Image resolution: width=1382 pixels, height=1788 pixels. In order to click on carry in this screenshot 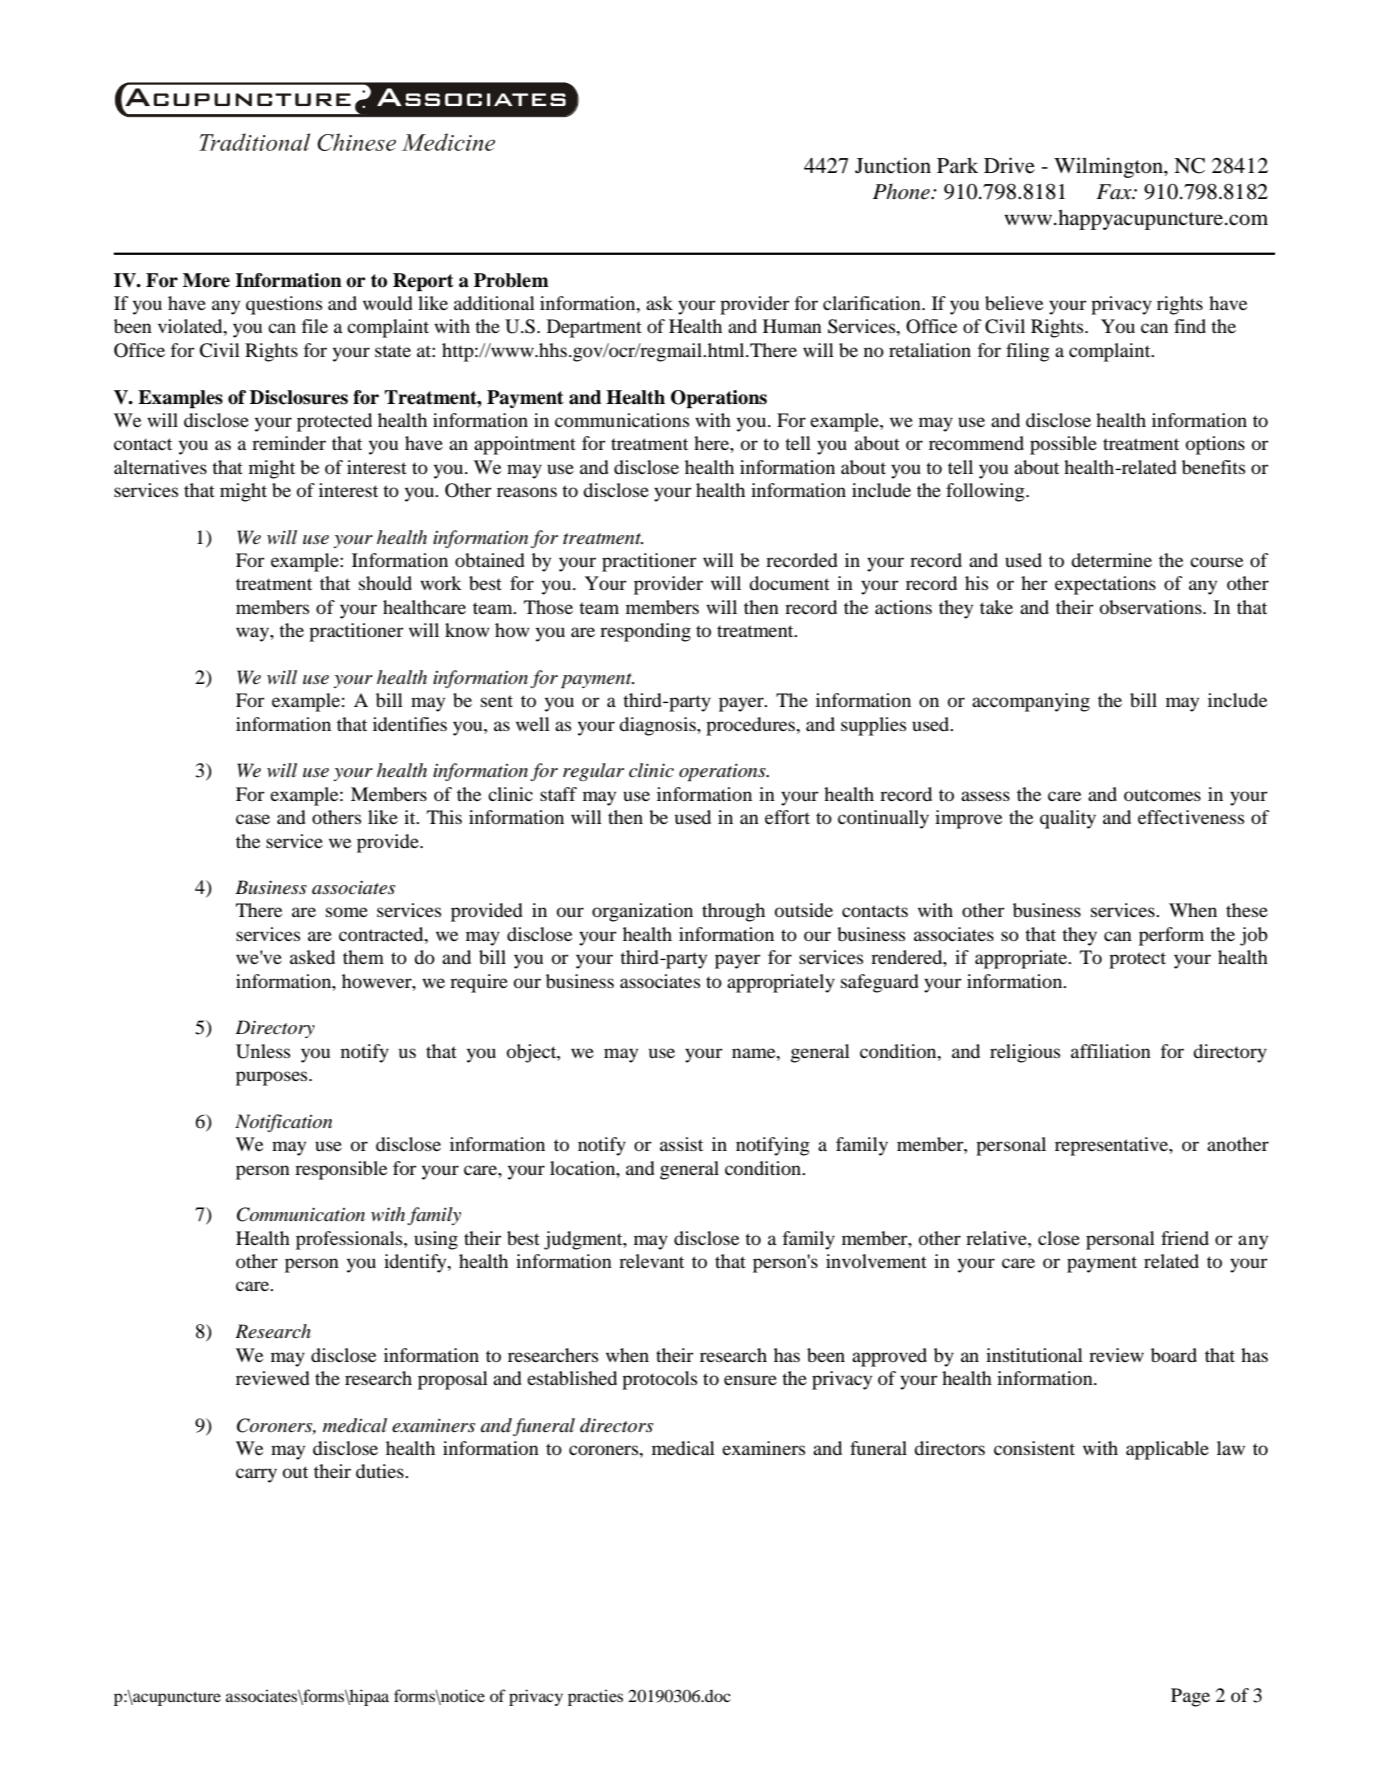, I will do `click(256, 1475)`.
